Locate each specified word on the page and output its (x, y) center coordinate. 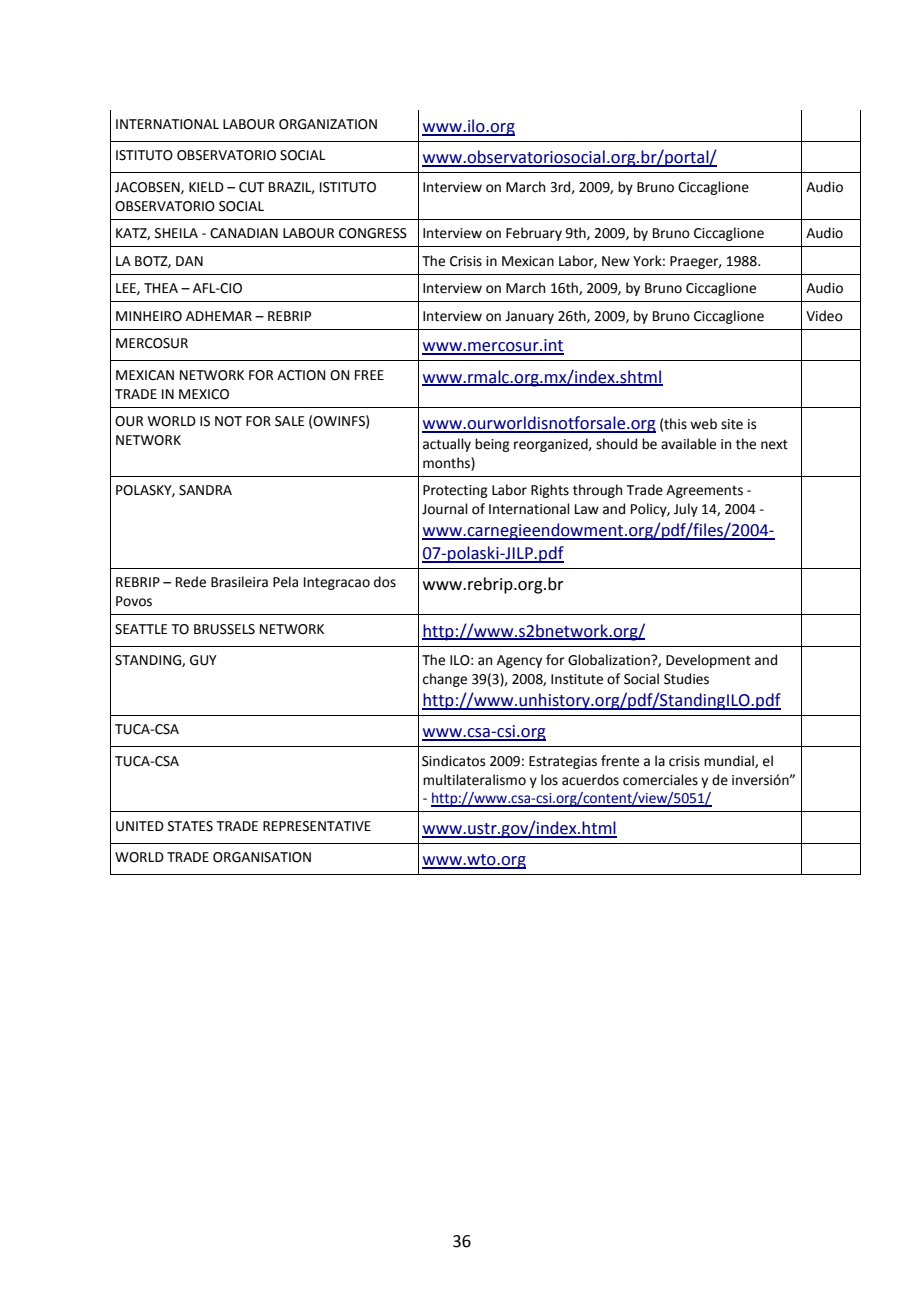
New (616, 261)
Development (708, 661)
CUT (251, 187)
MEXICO (204, 394)
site (732, 424)
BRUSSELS (224, 629)
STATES (190, 826)
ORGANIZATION (328, 124)
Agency (519, 661)
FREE (369, 375)
